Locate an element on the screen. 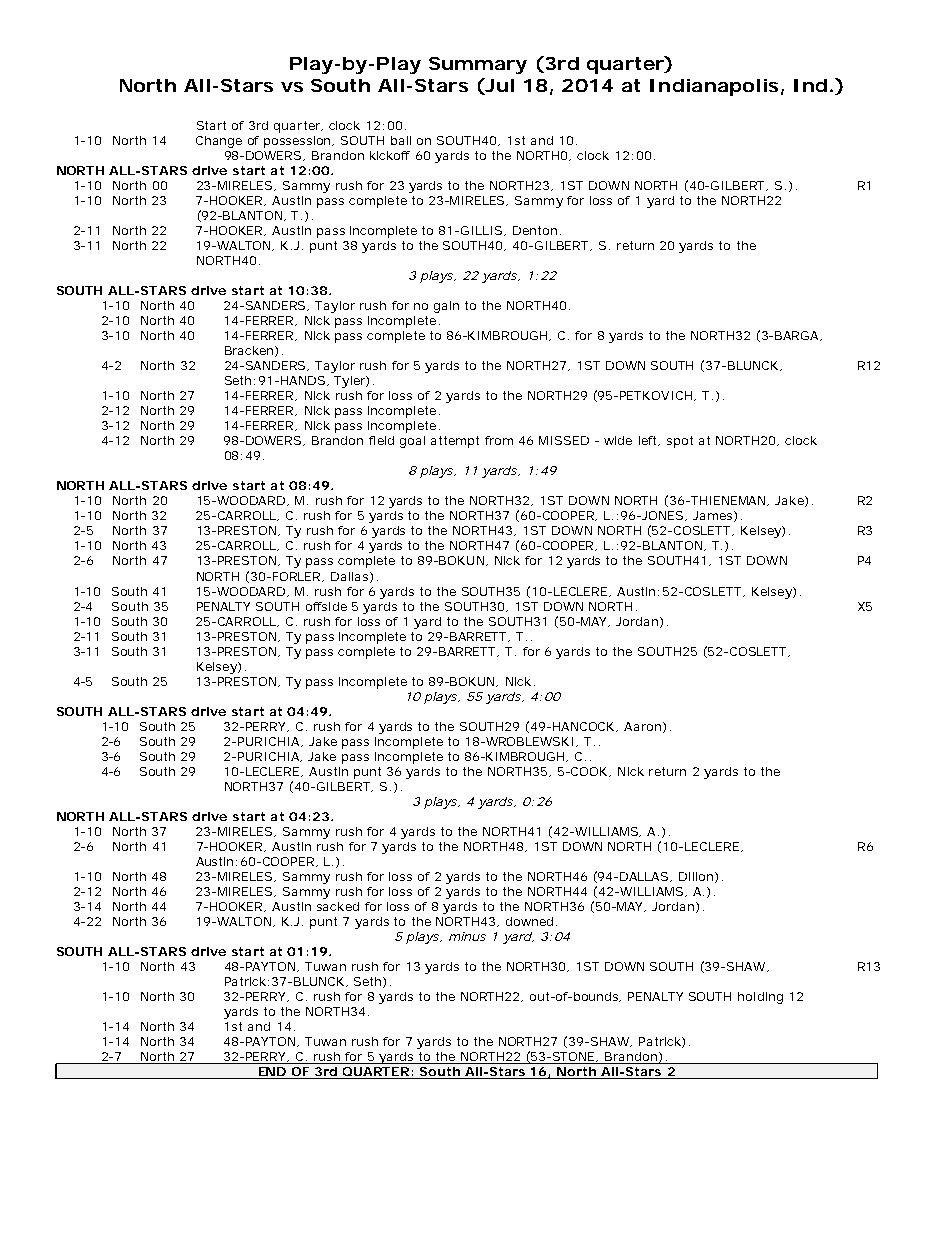 The image size is (952, 1233). ball is located at coordinates (401, 140).
